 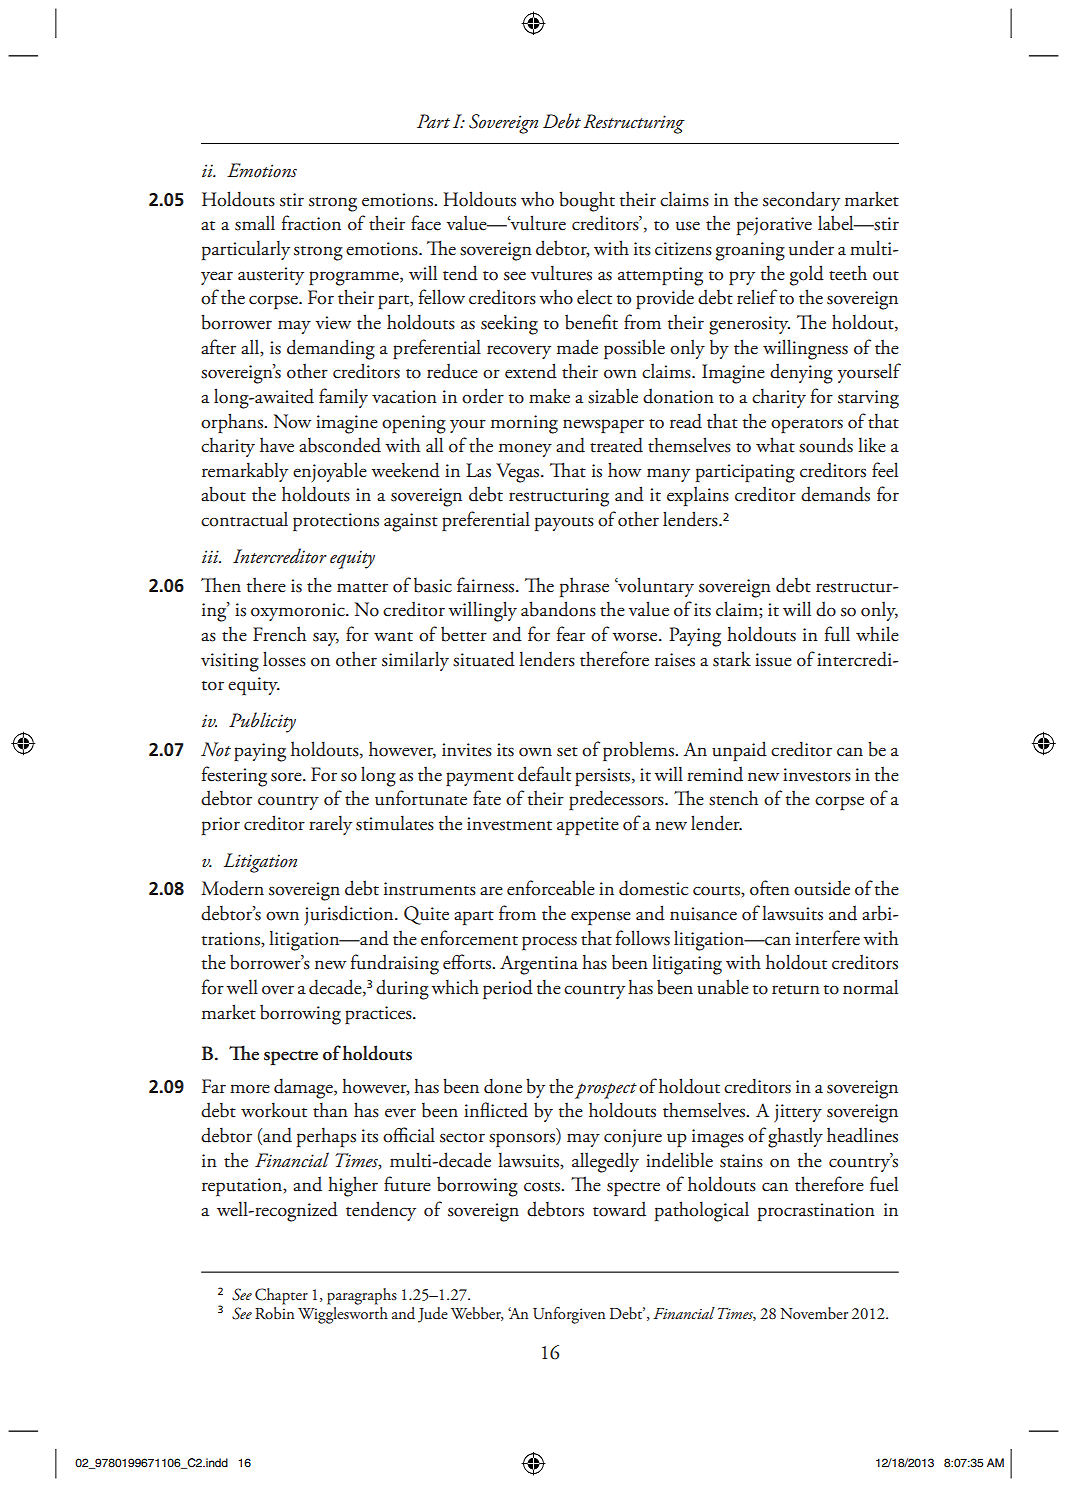 What do you see at coordinates (835, 494) in the screenshot?
I see `demands` at bounding box center [835, 494].
